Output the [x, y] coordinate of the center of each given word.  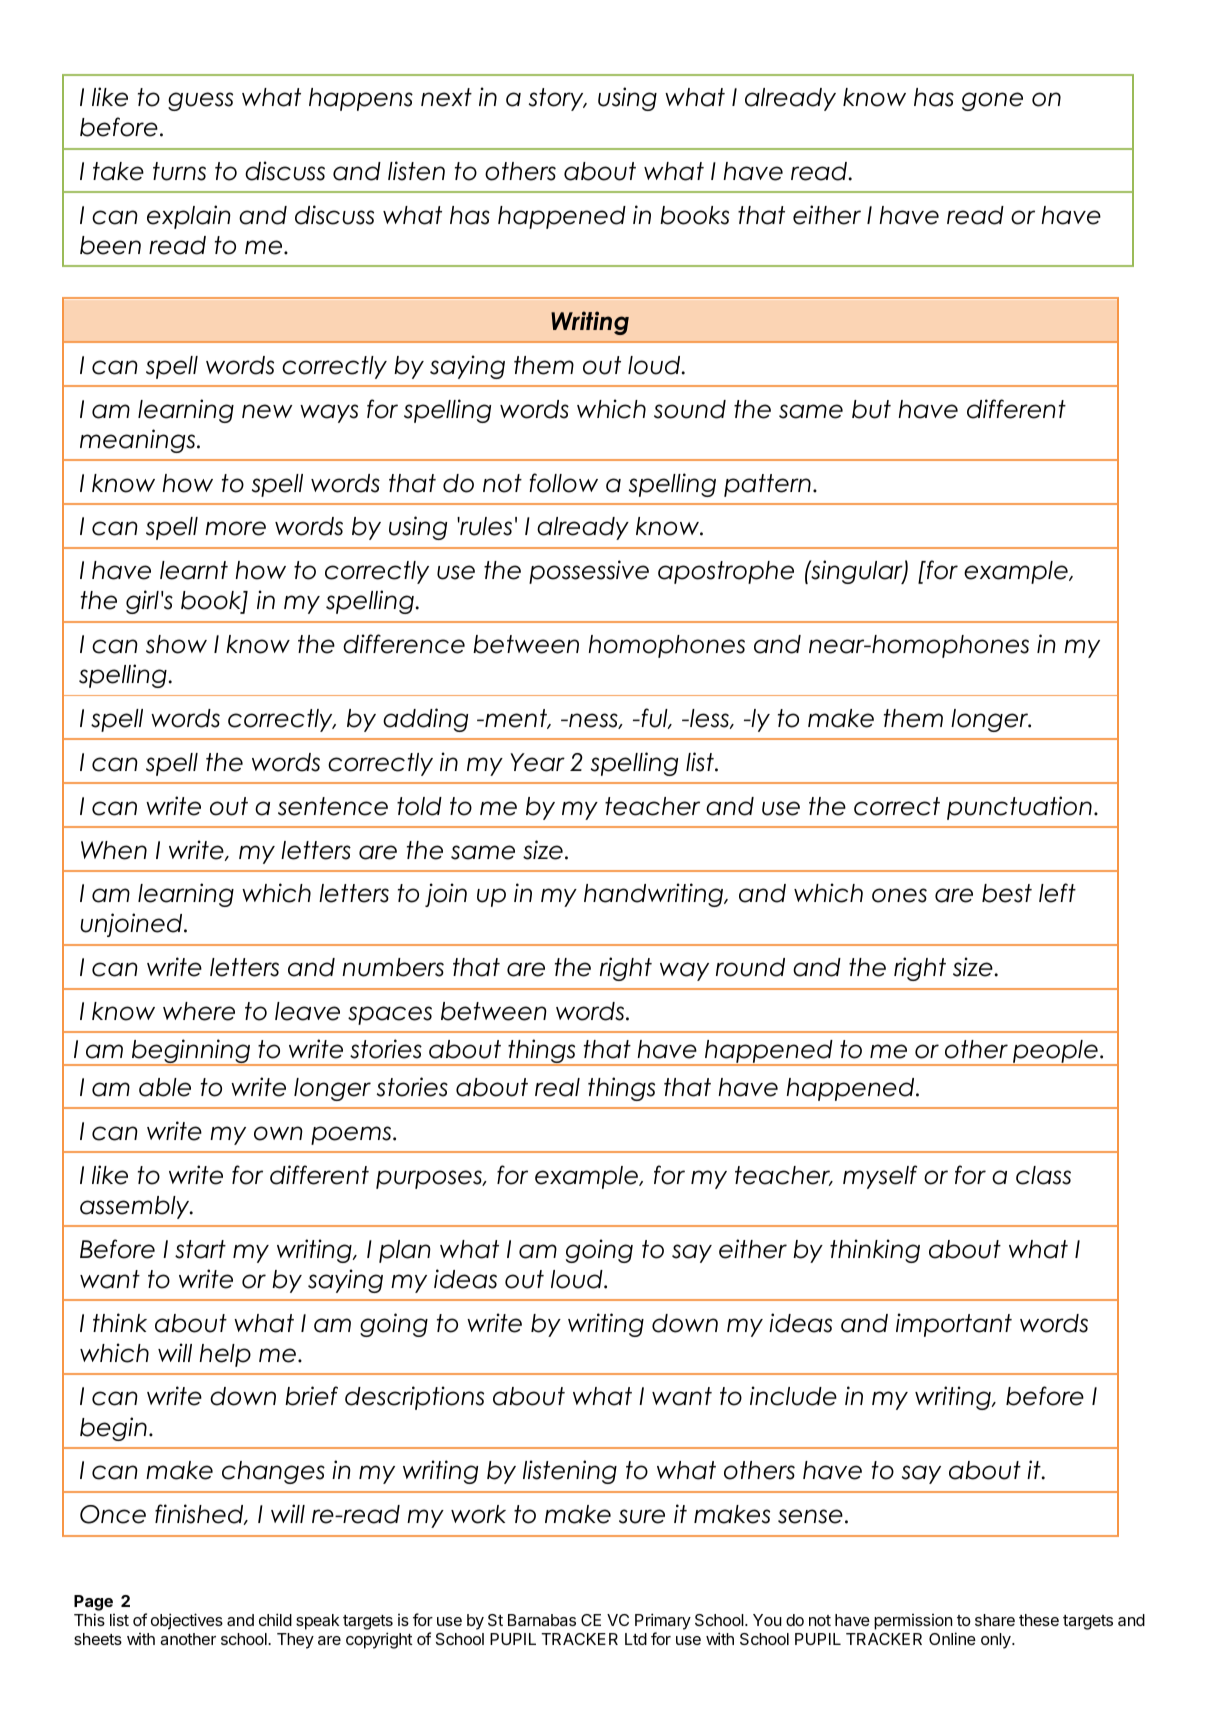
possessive [589, 572]
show [176, 644]
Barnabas [542, 1620]
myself [880, 1177]
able [165, 1087]
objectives [187, 1621]
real [557, 1087]
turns [179, 171]
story [557, 99]
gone [992, 101]
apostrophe [726, 572]
